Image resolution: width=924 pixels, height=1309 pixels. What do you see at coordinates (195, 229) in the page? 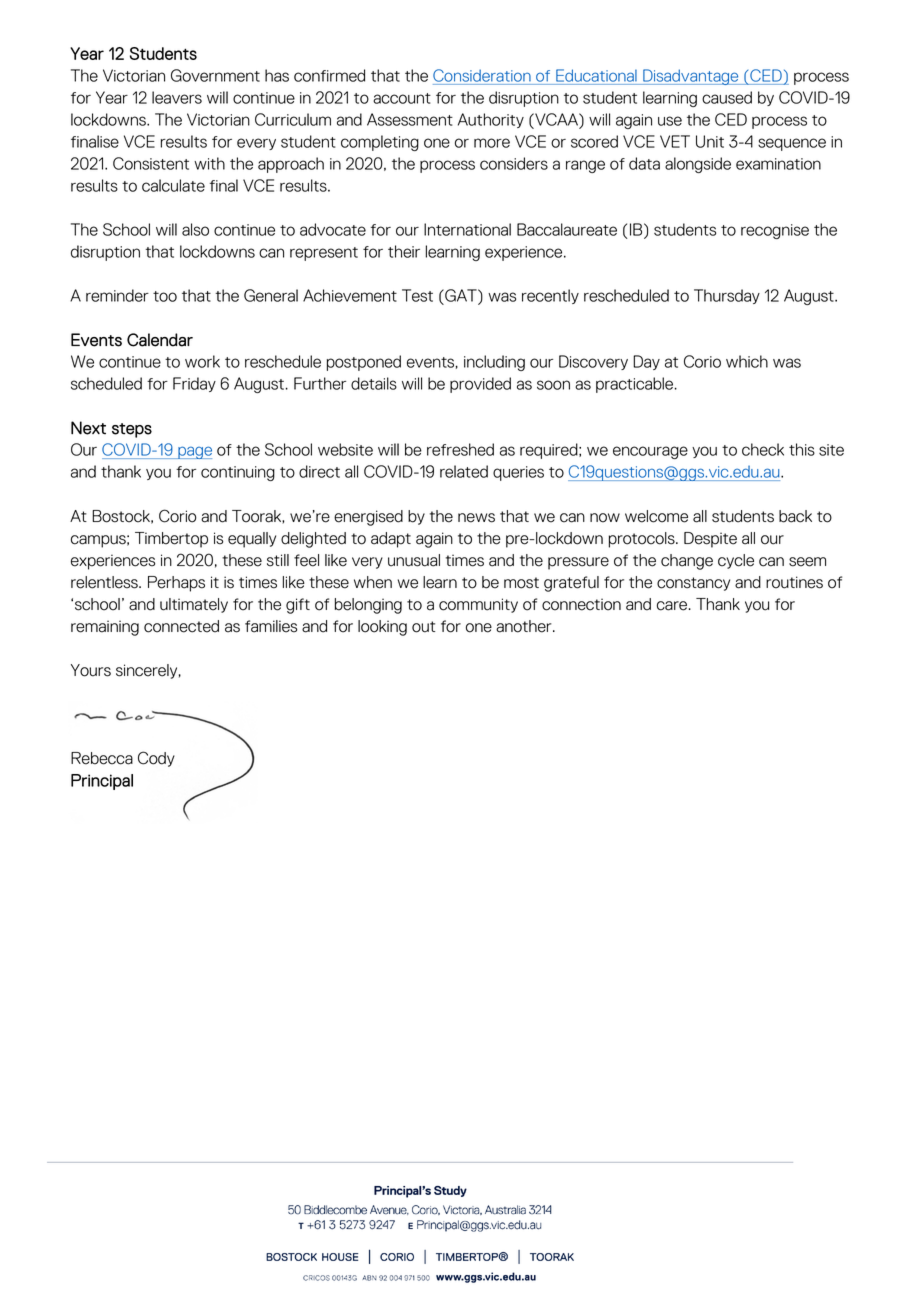
I see `also` at bounding box center [195, 229].
